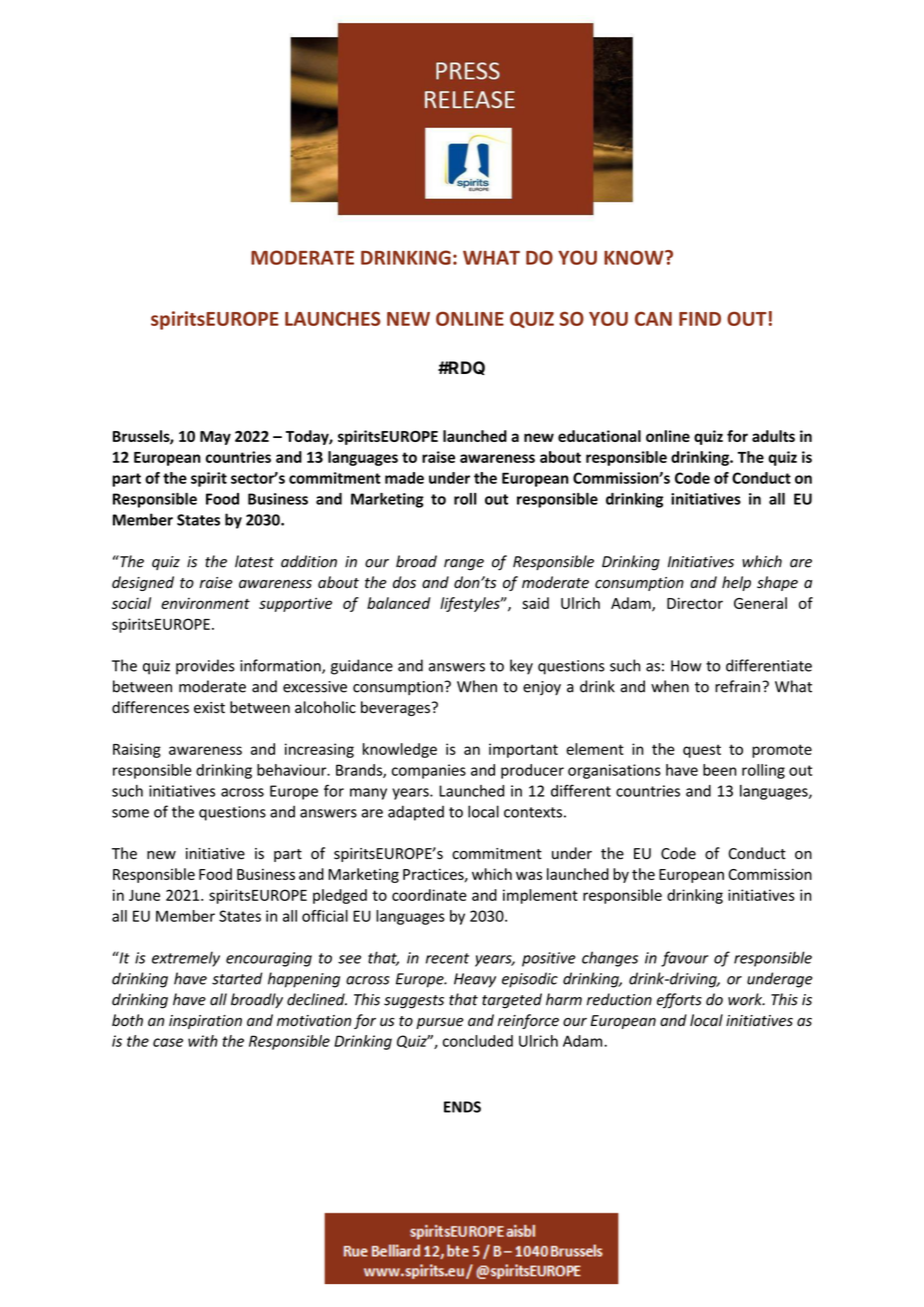 This screenshot has width=924, height=1307. I want to click on LAUNCHES, so click(333, 318).
